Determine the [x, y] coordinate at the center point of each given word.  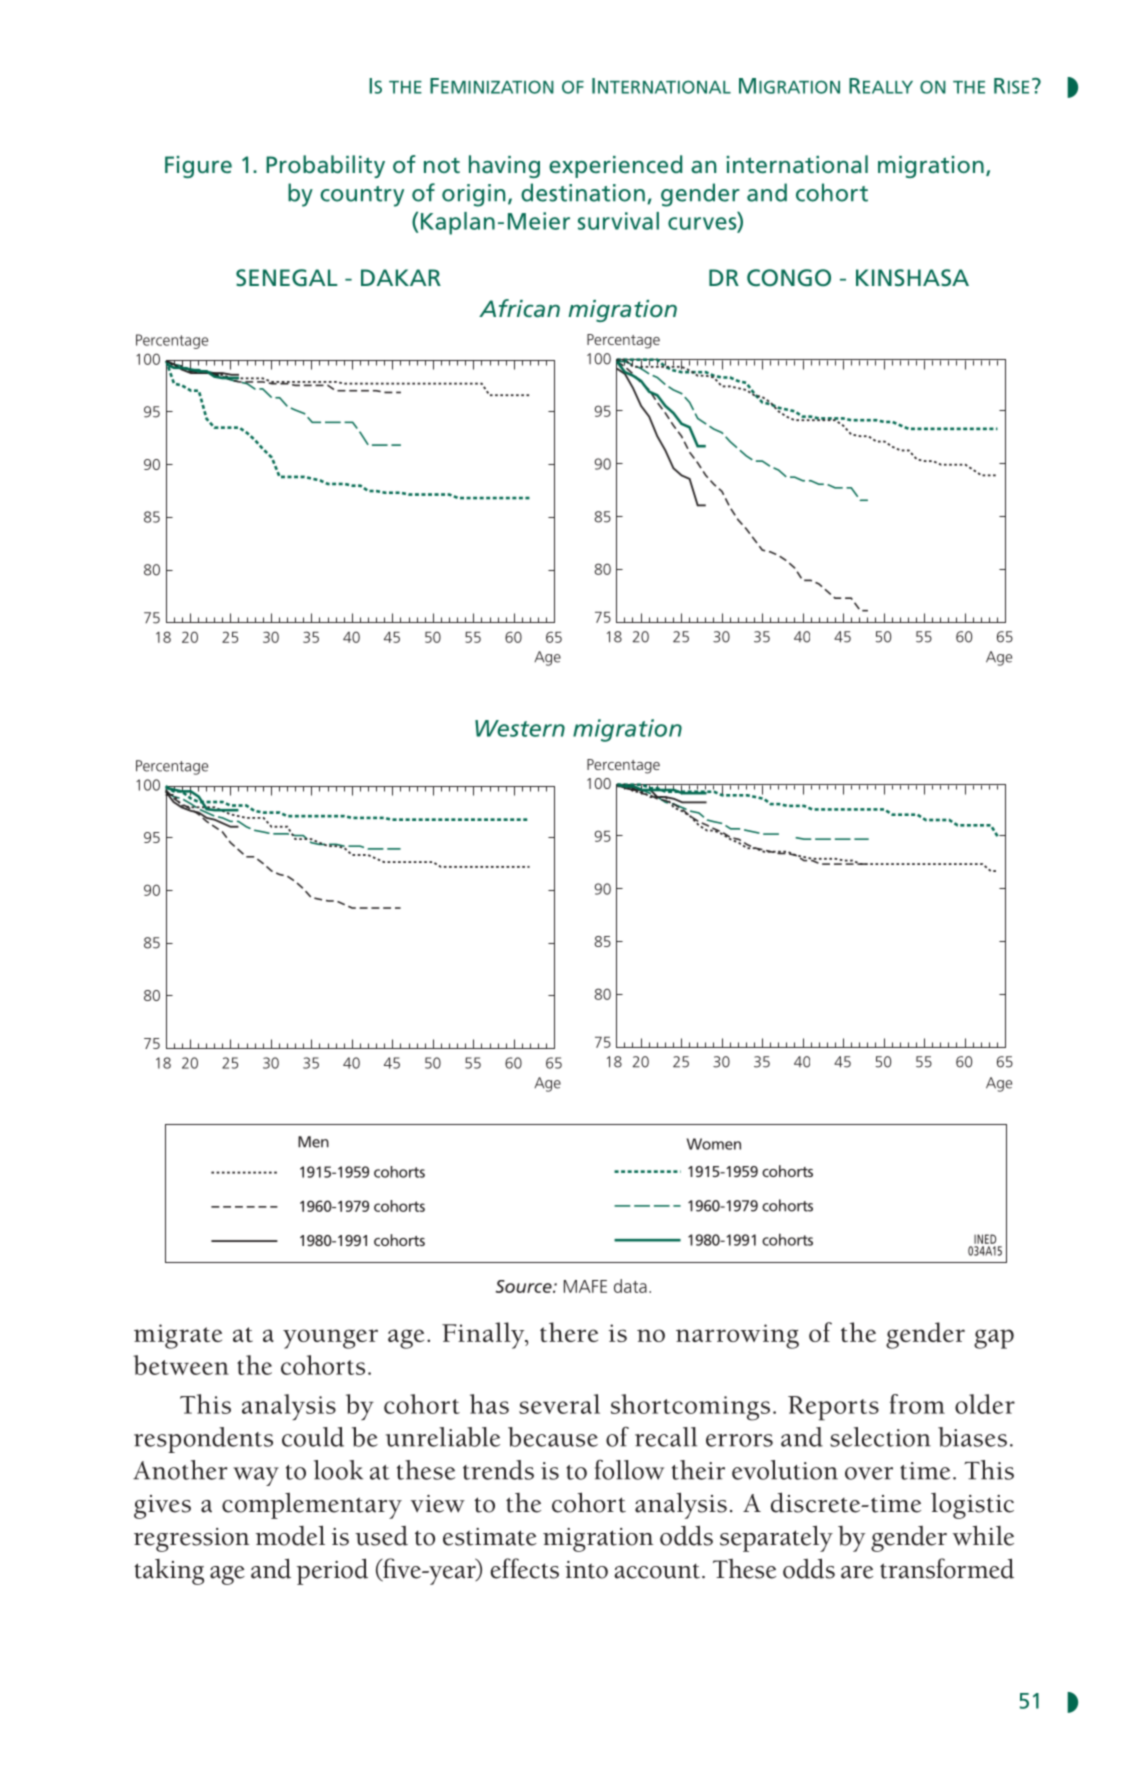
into [586, 1570]
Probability [325, 166]
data [630, 1286]
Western [520, 728]
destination [583, 192]
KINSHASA [912, 277]
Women [714, 1144]
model [290, 1535]
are [857, 1572]
